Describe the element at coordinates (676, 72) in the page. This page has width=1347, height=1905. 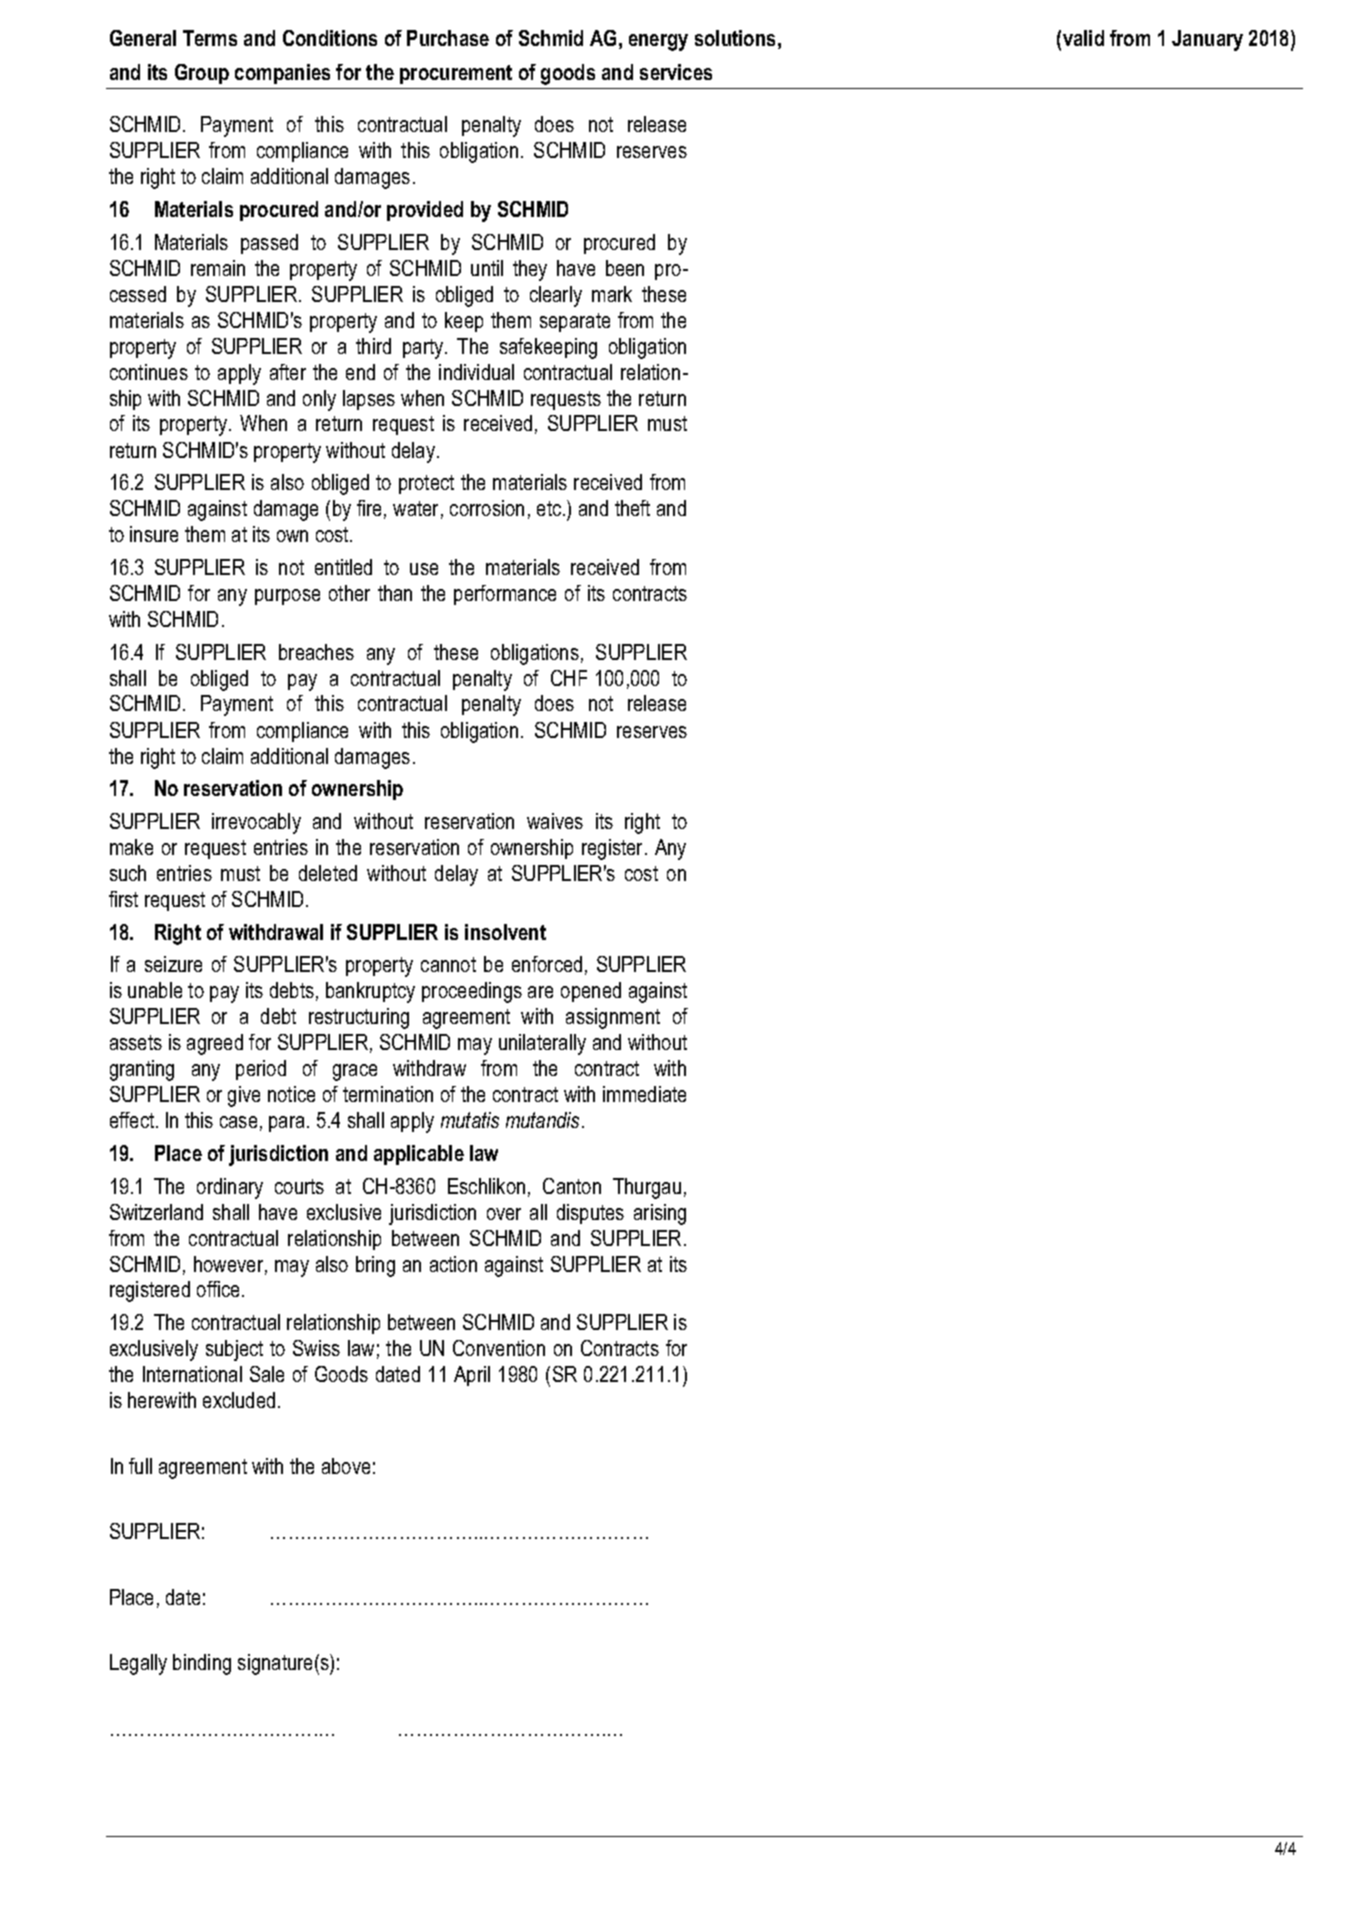
I see `services` at that location.
